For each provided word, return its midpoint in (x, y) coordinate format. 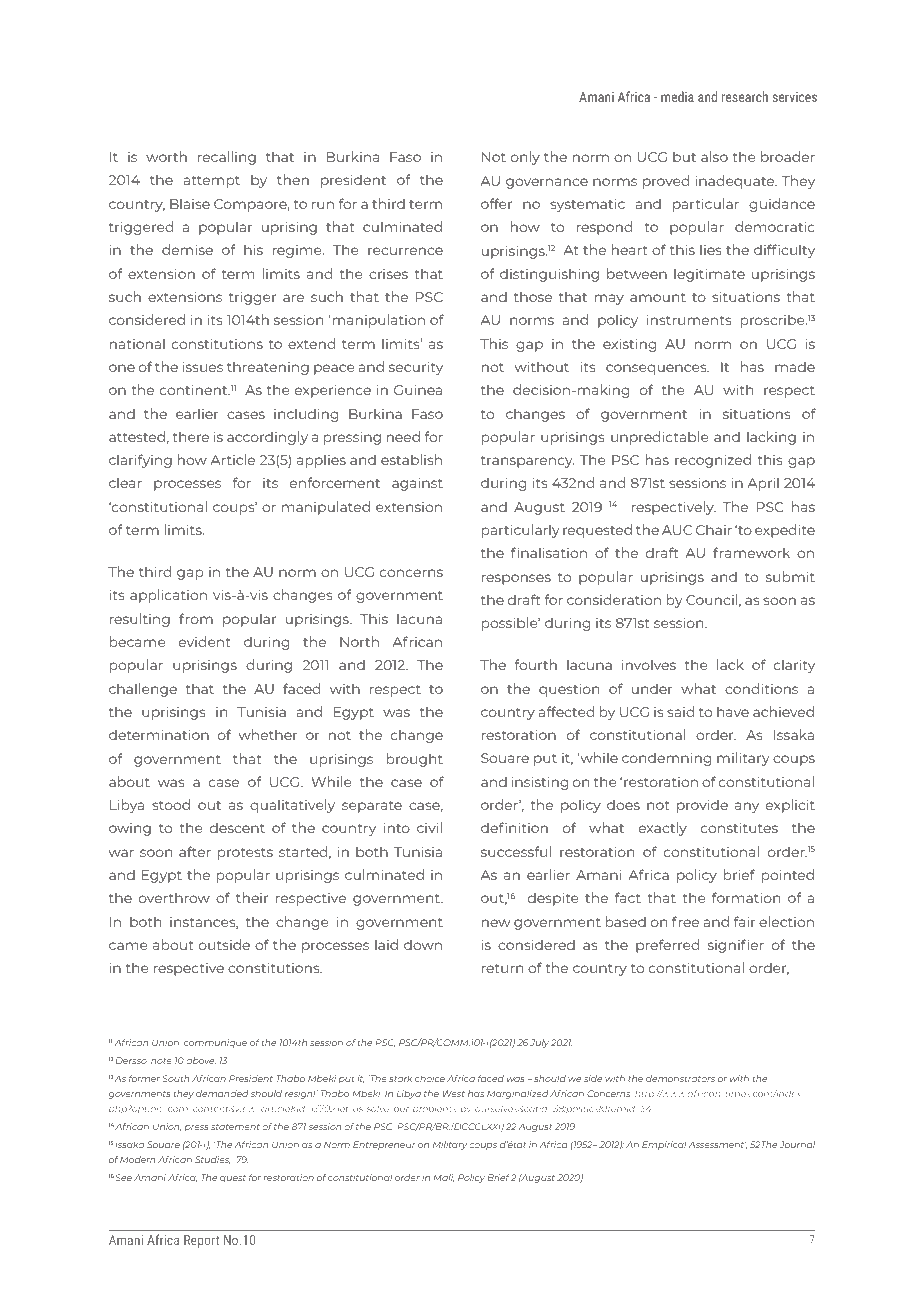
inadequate (736, 182)
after (195, 851)
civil (429, 827)
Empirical (664, 1145)
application (168, 596)
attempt (212, 182)
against (417, 484)
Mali (443, 1178)
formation (746, 897)
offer (496, 203)
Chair (714, 529)
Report (201, 1241)
